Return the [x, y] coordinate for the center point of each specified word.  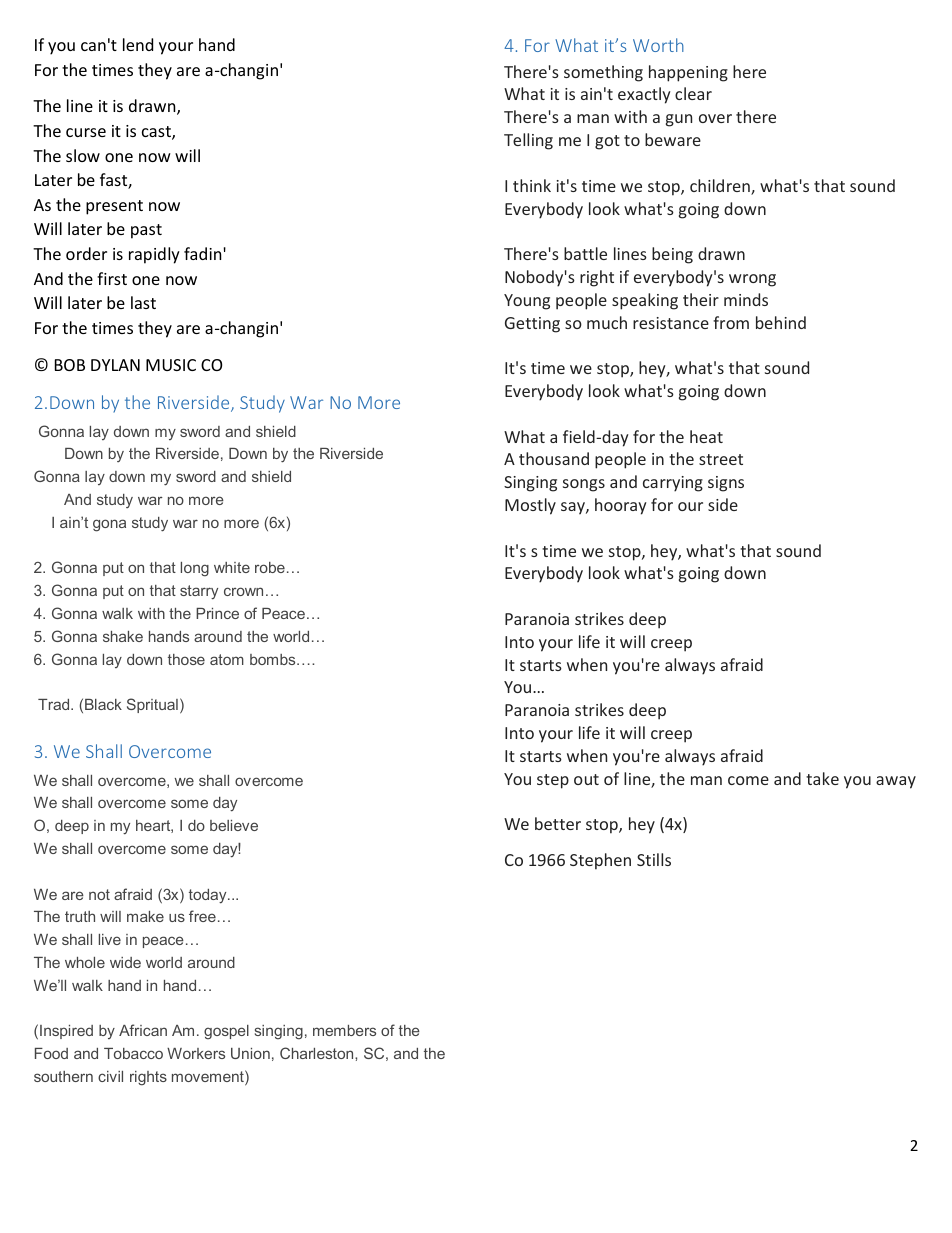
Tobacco [133, 1053]
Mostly [530, 506]
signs [726, 484]
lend [138, 44]
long [195, 569]
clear [693, 93]
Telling [528, 141]
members [344, 1030]
